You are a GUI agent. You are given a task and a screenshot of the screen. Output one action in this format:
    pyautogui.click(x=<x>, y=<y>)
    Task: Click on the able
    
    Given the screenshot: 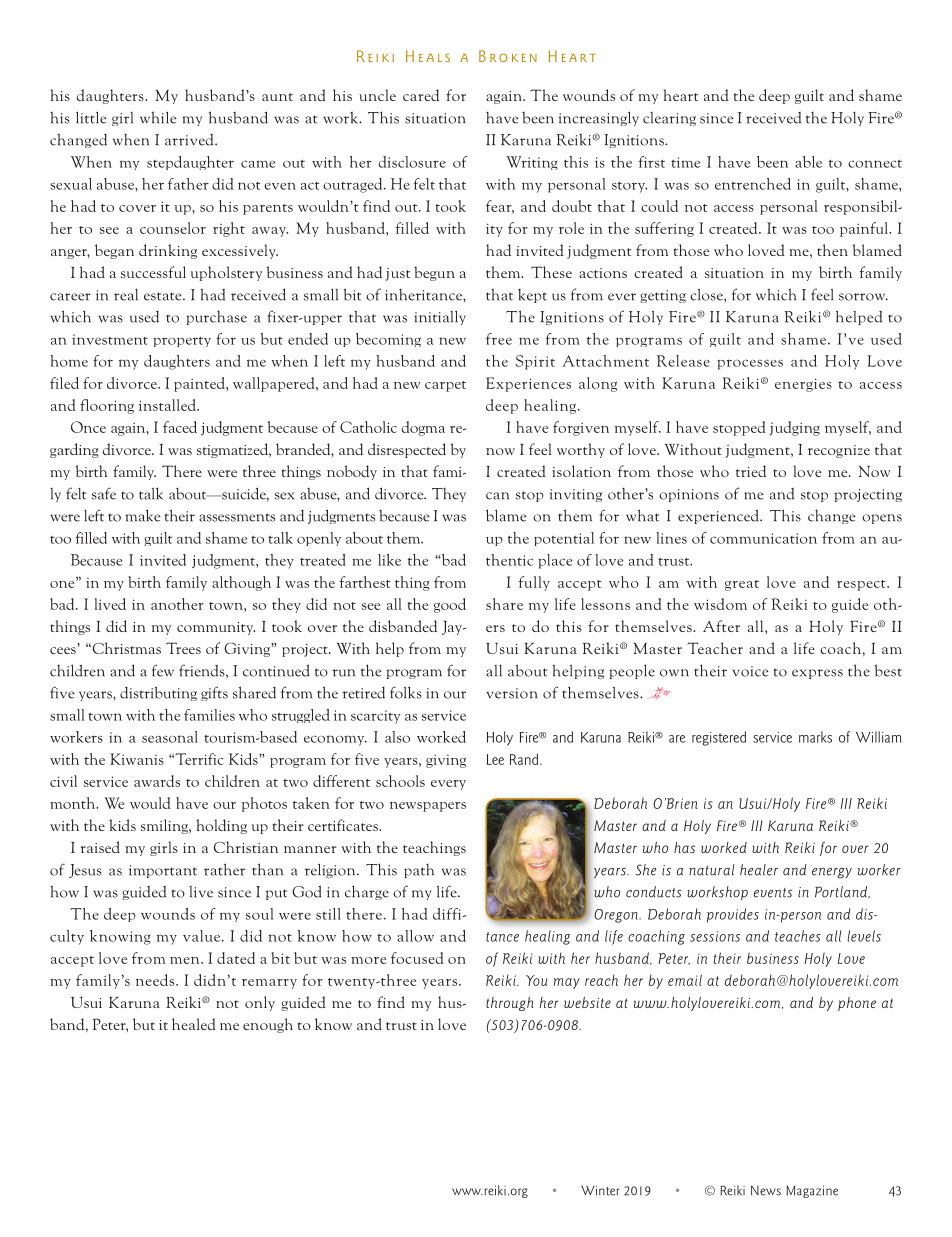 What is the action you would take?
    pyautogui.click(x=808, y=162)
